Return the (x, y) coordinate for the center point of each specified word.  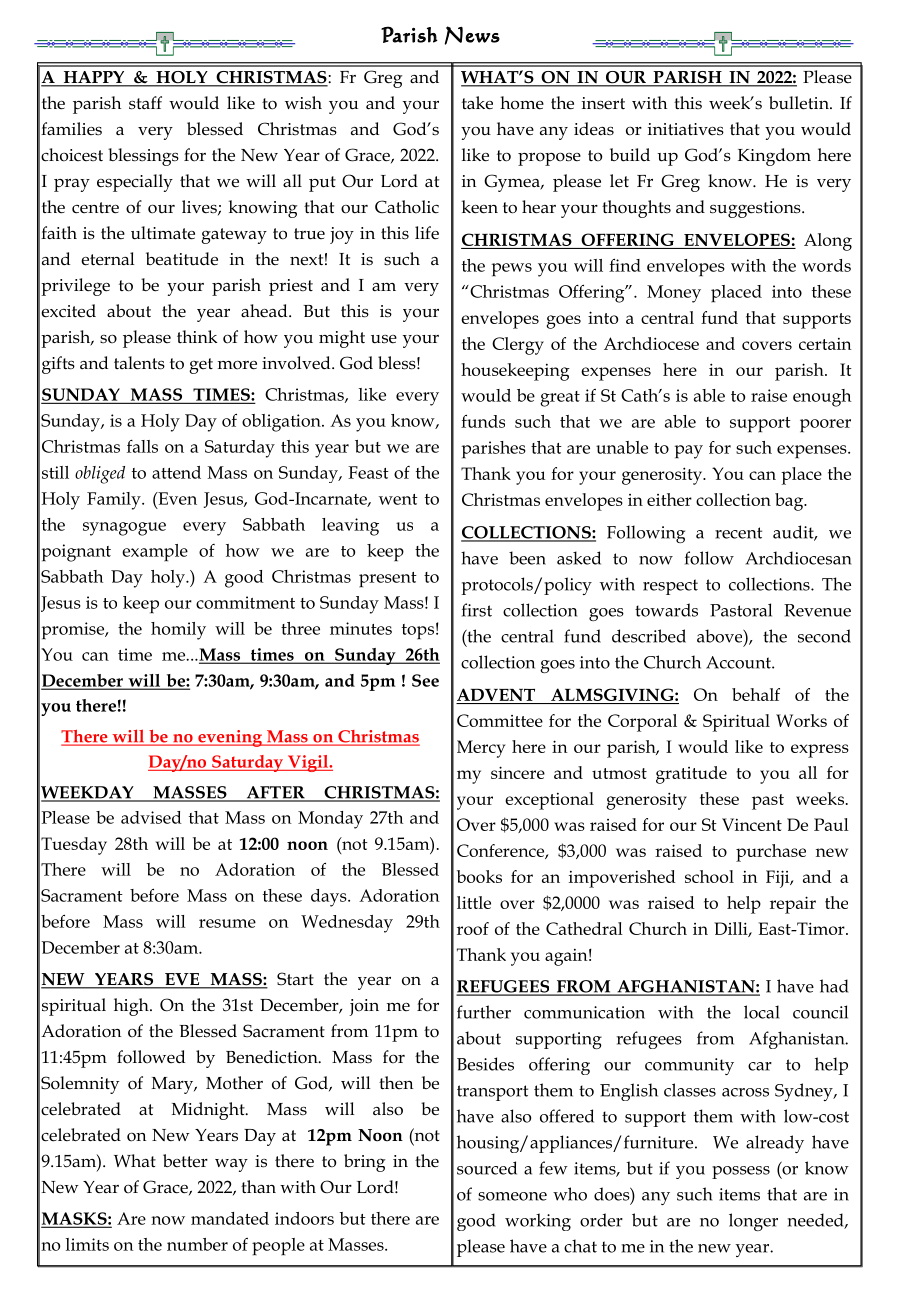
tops (418, 632)
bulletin (800, 103)
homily (178, 631)
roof (473, 928)
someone (512, 1196)
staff (145, 103)
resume (227, 923)
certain (825, 344)
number (197, 1244)
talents (139, 363)
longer (753, 1222)
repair (793, 905)
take (477, 103)
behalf (756, 694)
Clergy (518, 346)
